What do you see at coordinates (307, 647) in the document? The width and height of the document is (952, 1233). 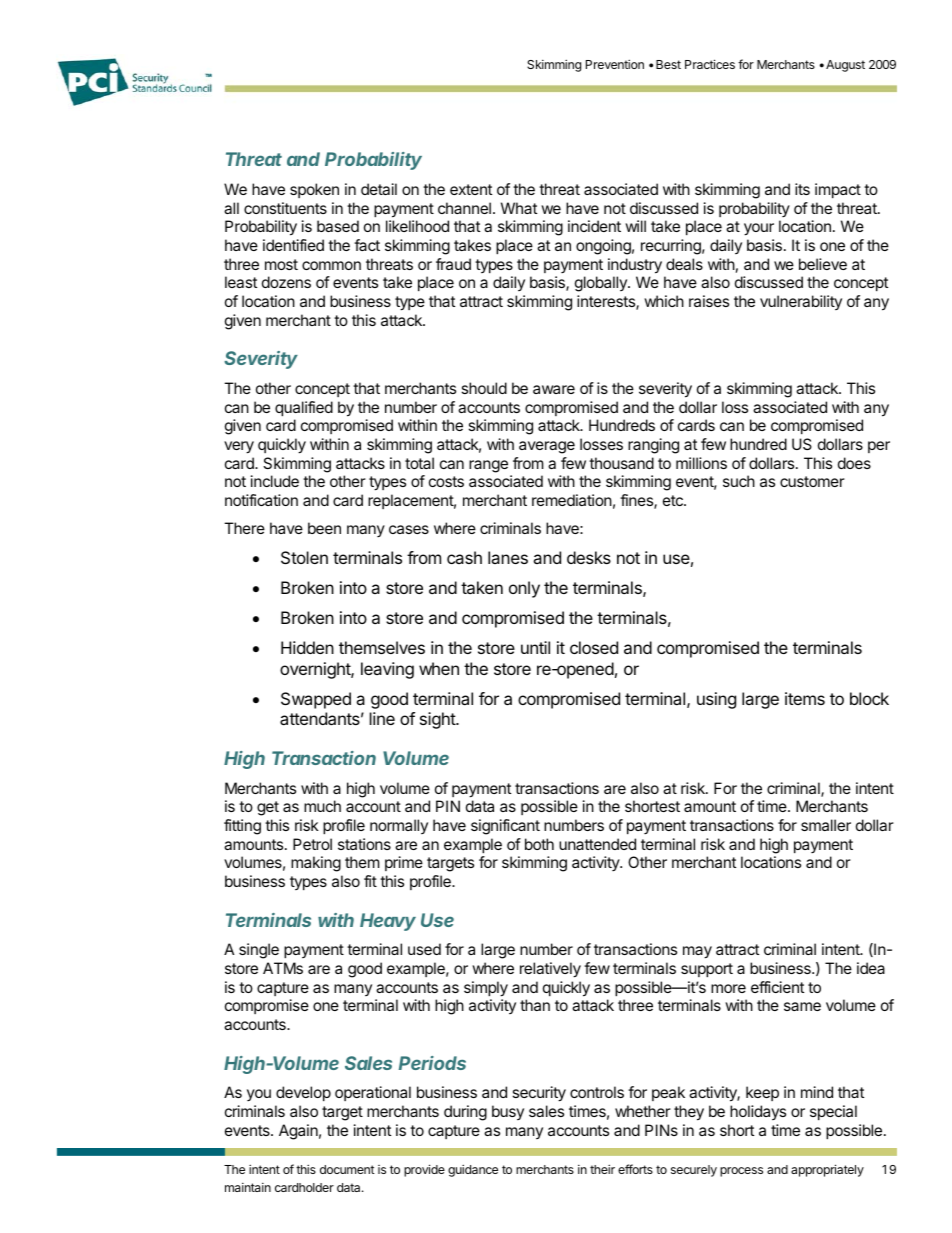 I see `Hidden` at bounding box center [307, 647].
